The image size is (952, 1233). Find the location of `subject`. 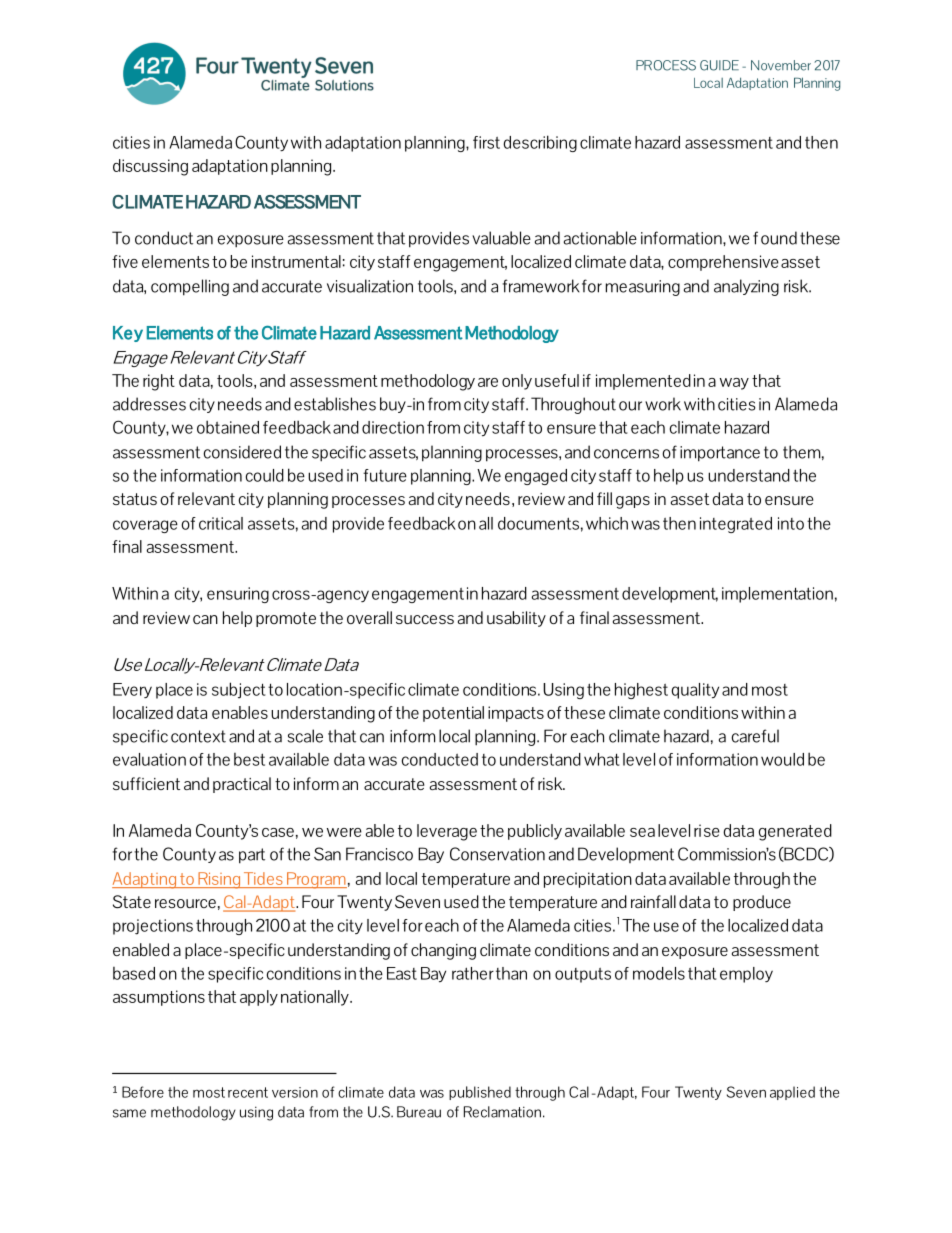

subject is located at coordinates (239, 690).
